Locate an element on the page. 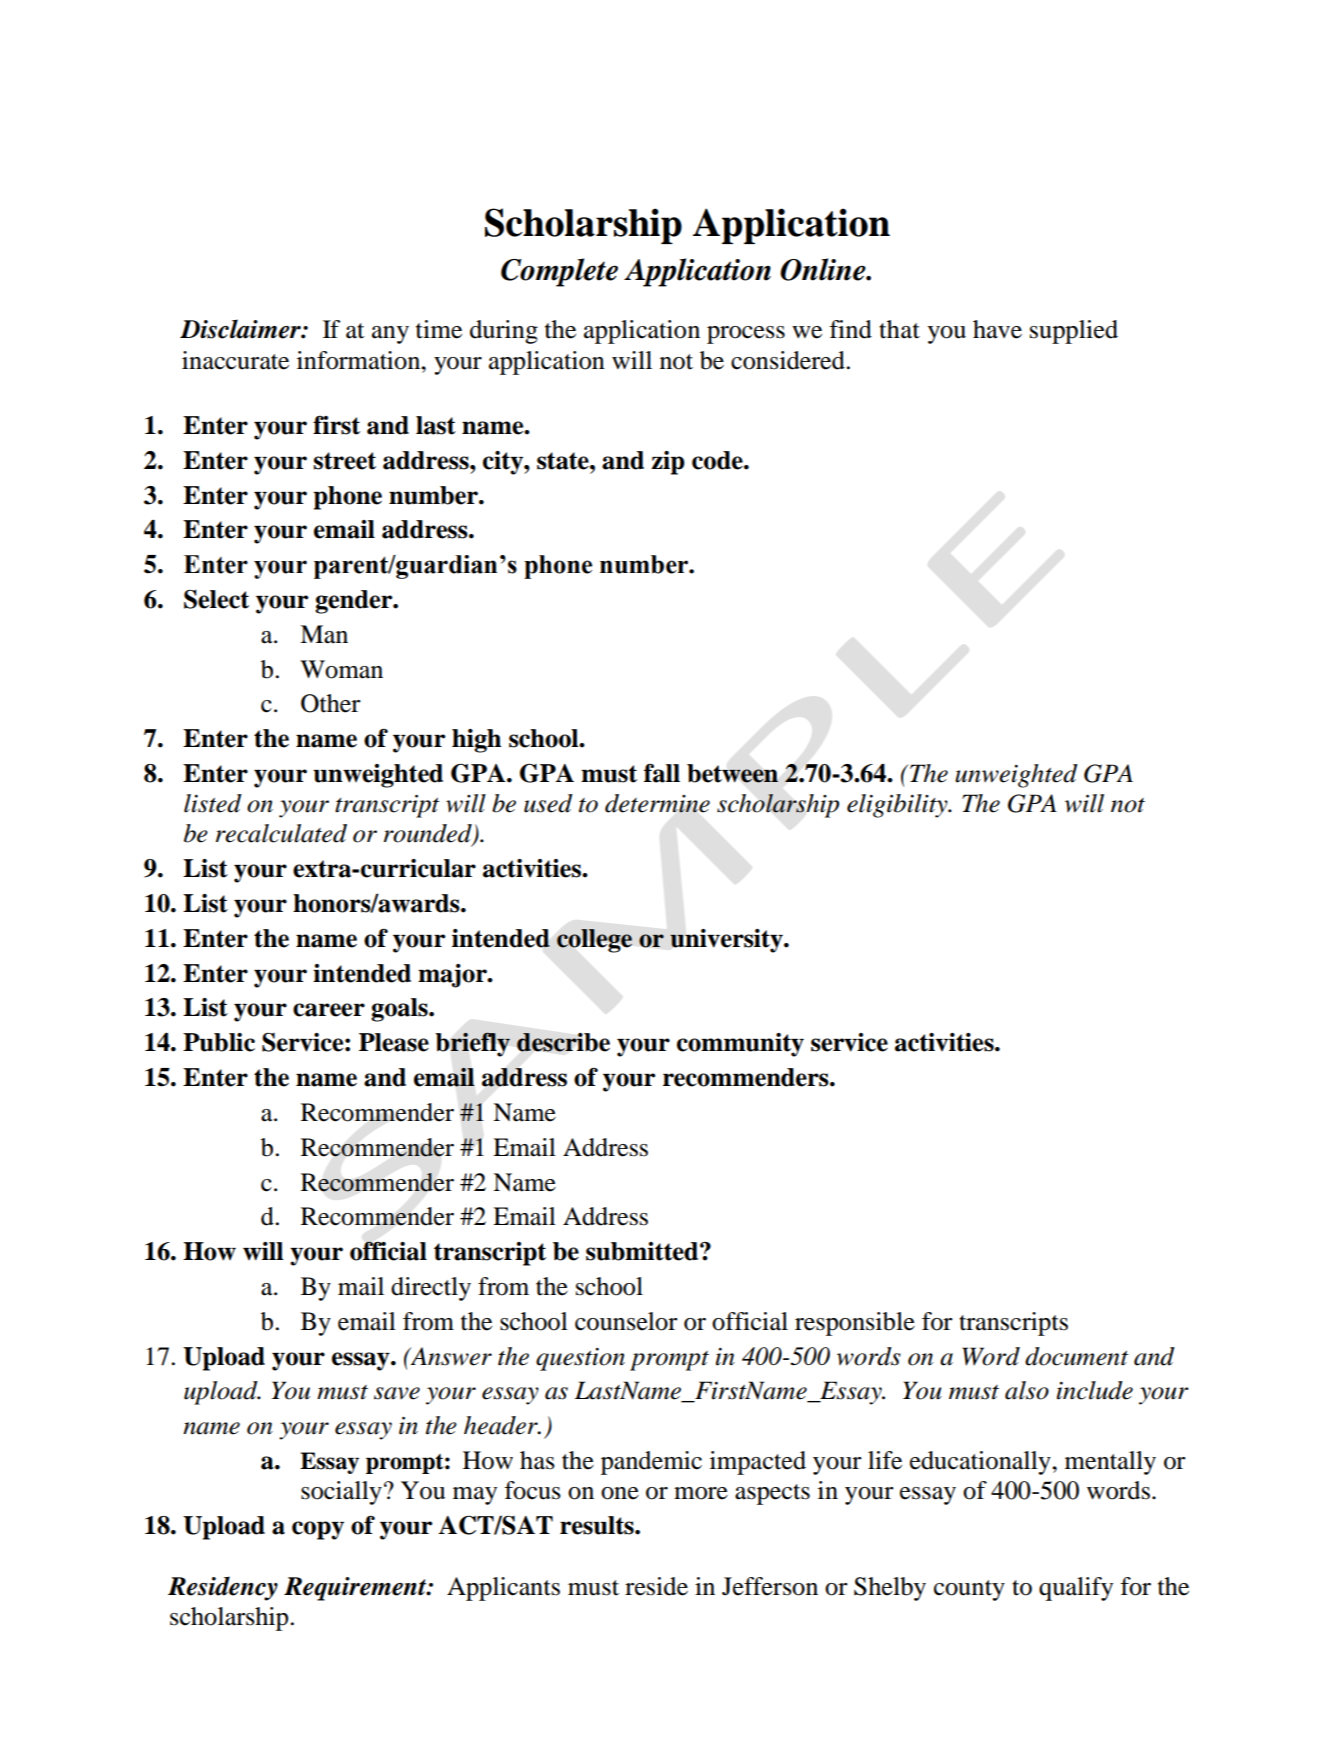 Image resolution: width=1344 pixels, height=1739 pixels. process is located at coordinates (746, 335).
